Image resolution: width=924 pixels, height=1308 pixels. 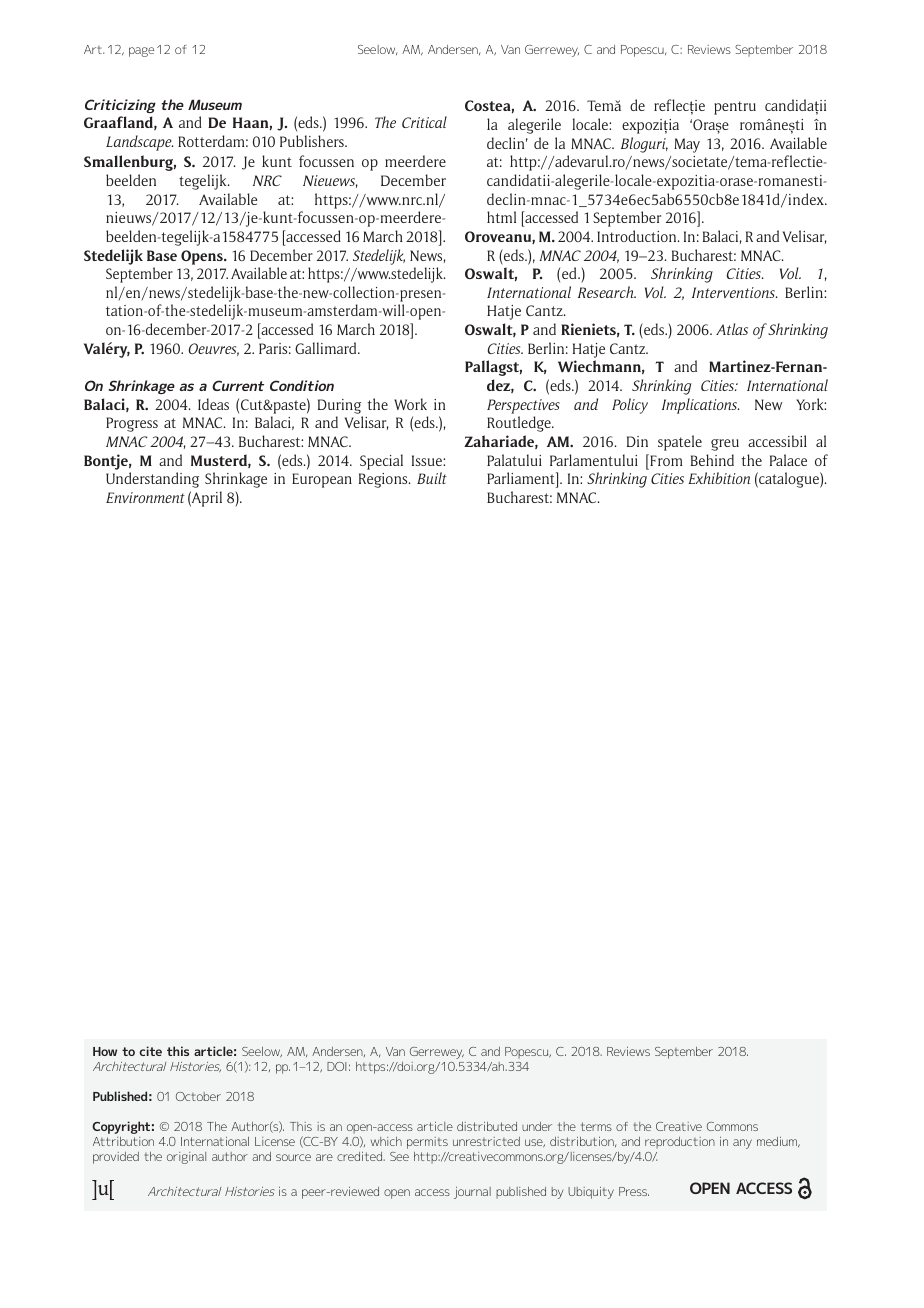 I want to click on original, so click(x=186, y=1158).
